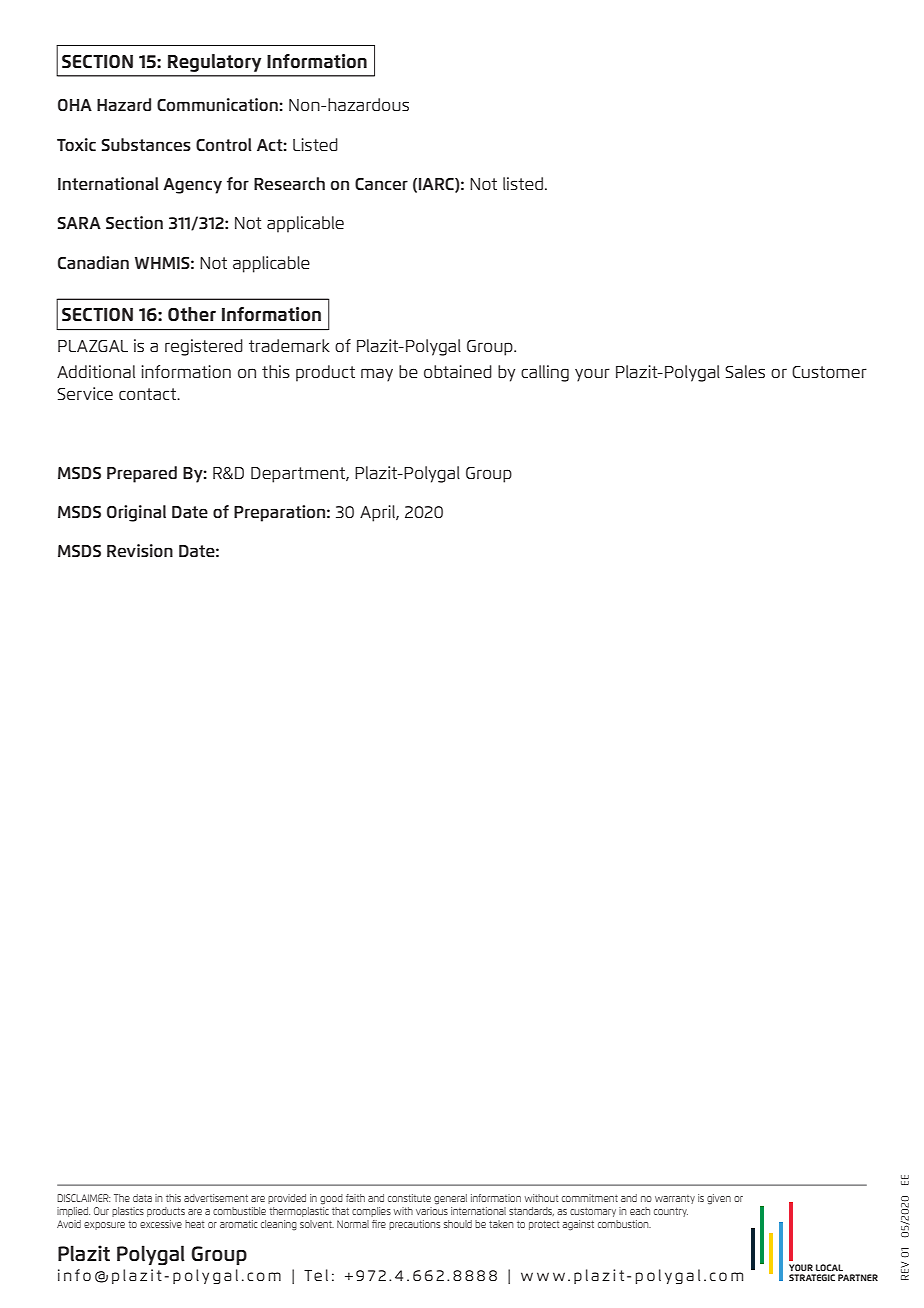 This document has height=1308, width=924. Describe the element at coordinates (140, 550) in the document. I see `Revision` at that location.
